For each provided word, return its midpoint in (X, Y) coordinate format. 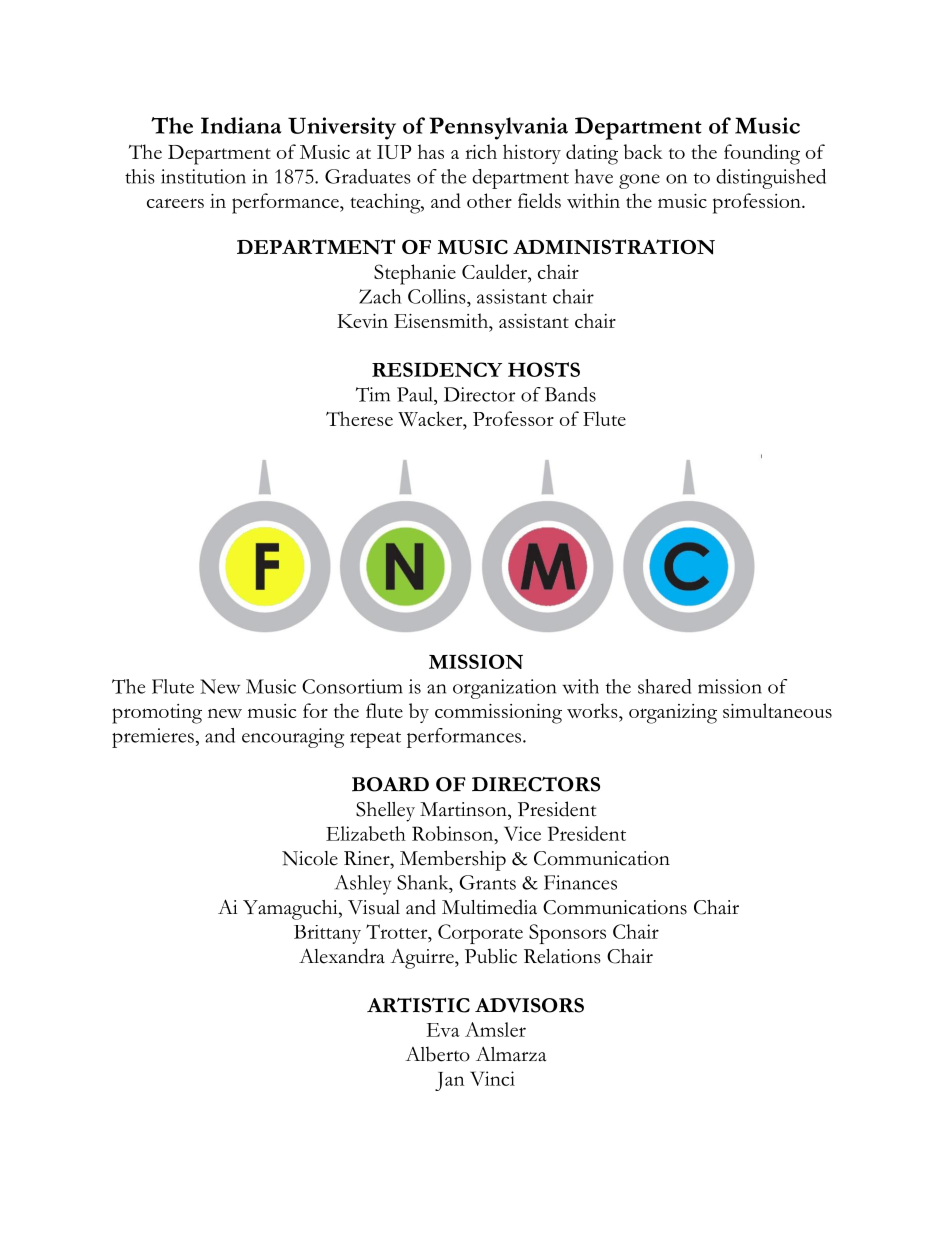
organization (504, 689)
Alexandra (342, 956)
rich (481, 151)
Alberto (437, 1054)
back (643, 151)
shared (664, 686)
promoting (157, 714)
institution (203, 176)
